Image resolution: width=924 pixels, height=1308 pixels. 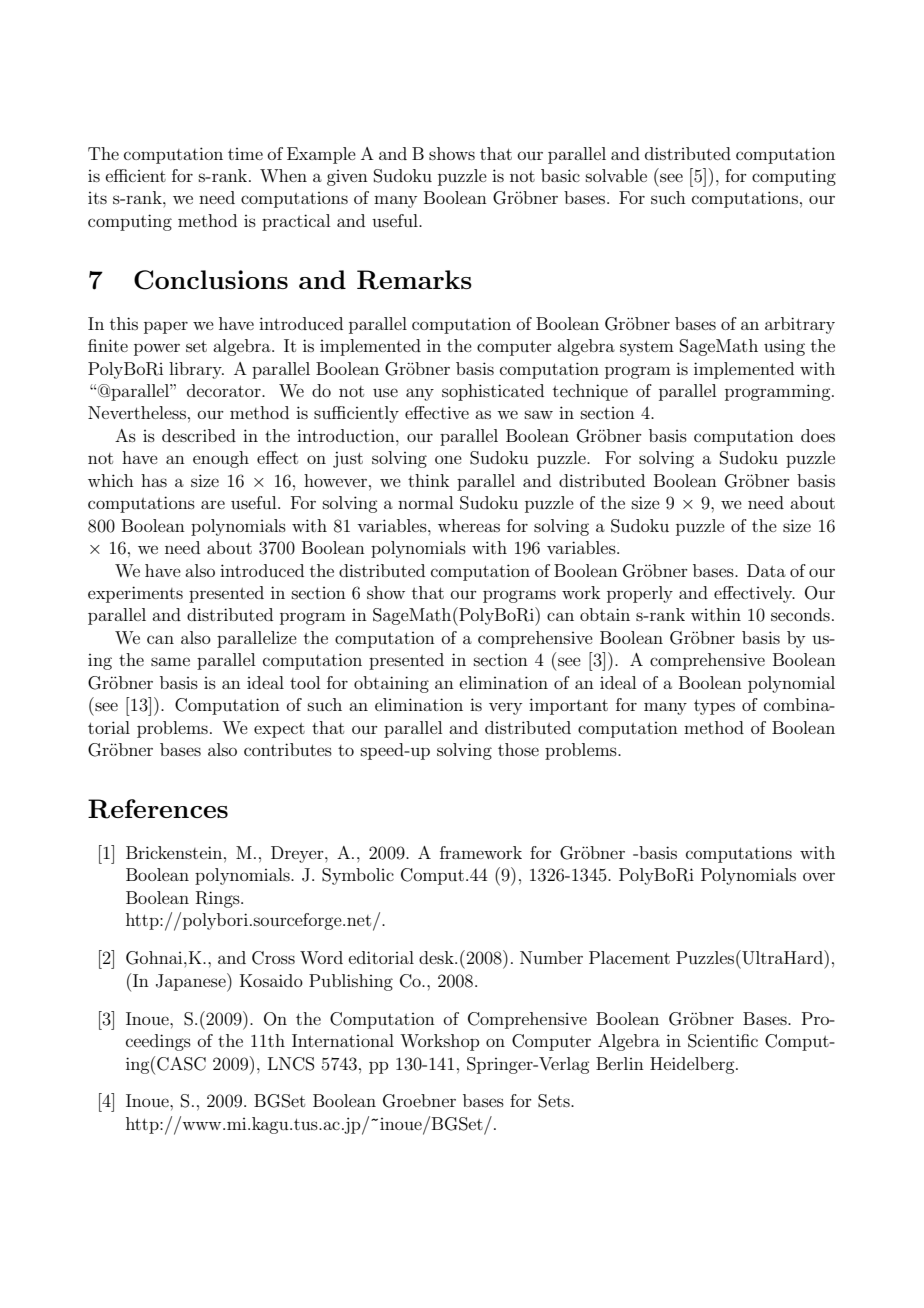 I want to click on time, so click(x=245, y=154).
